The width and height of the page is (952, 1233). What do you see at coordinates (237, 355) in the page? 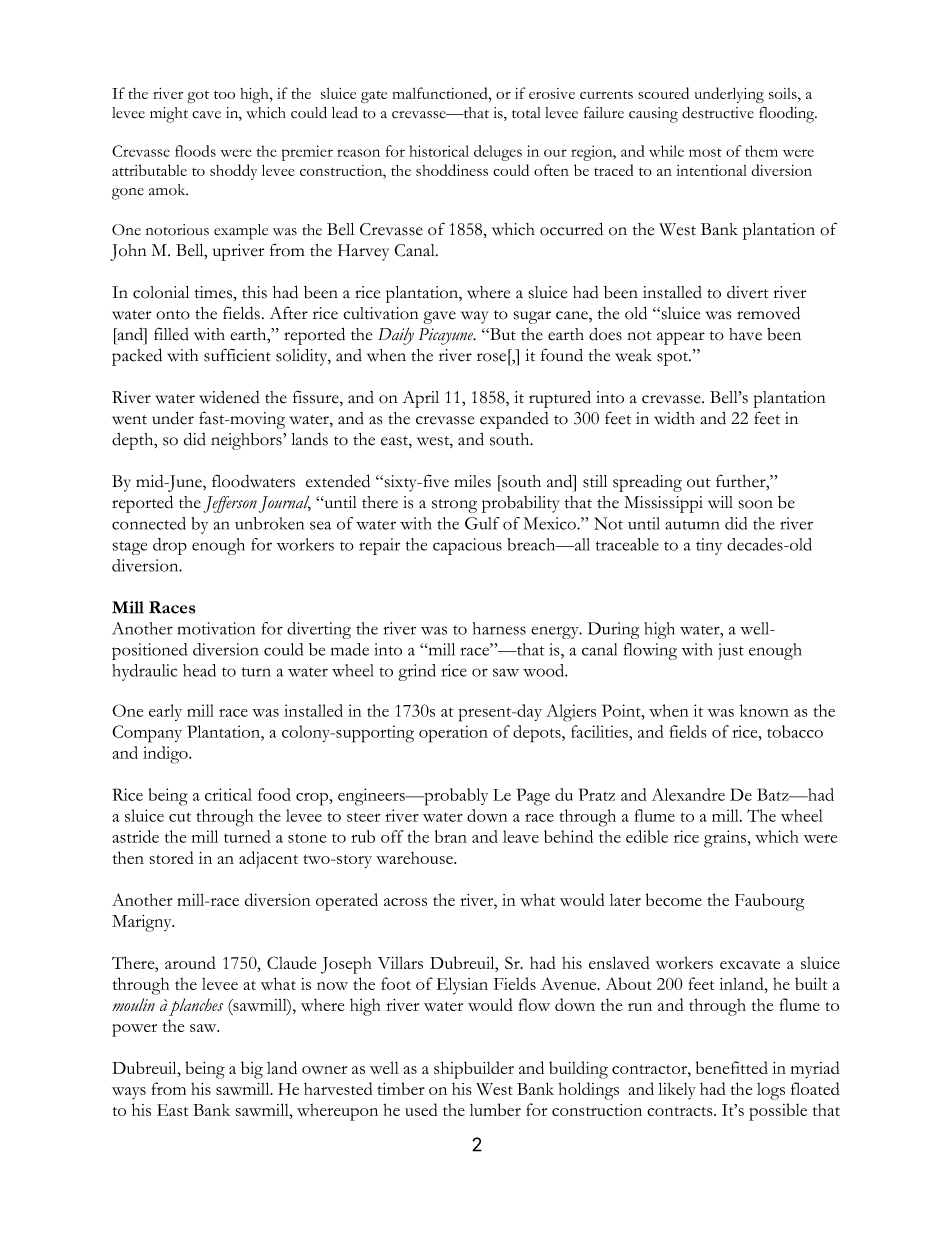
I see `sufficient` at bounding box center [237, 355].
